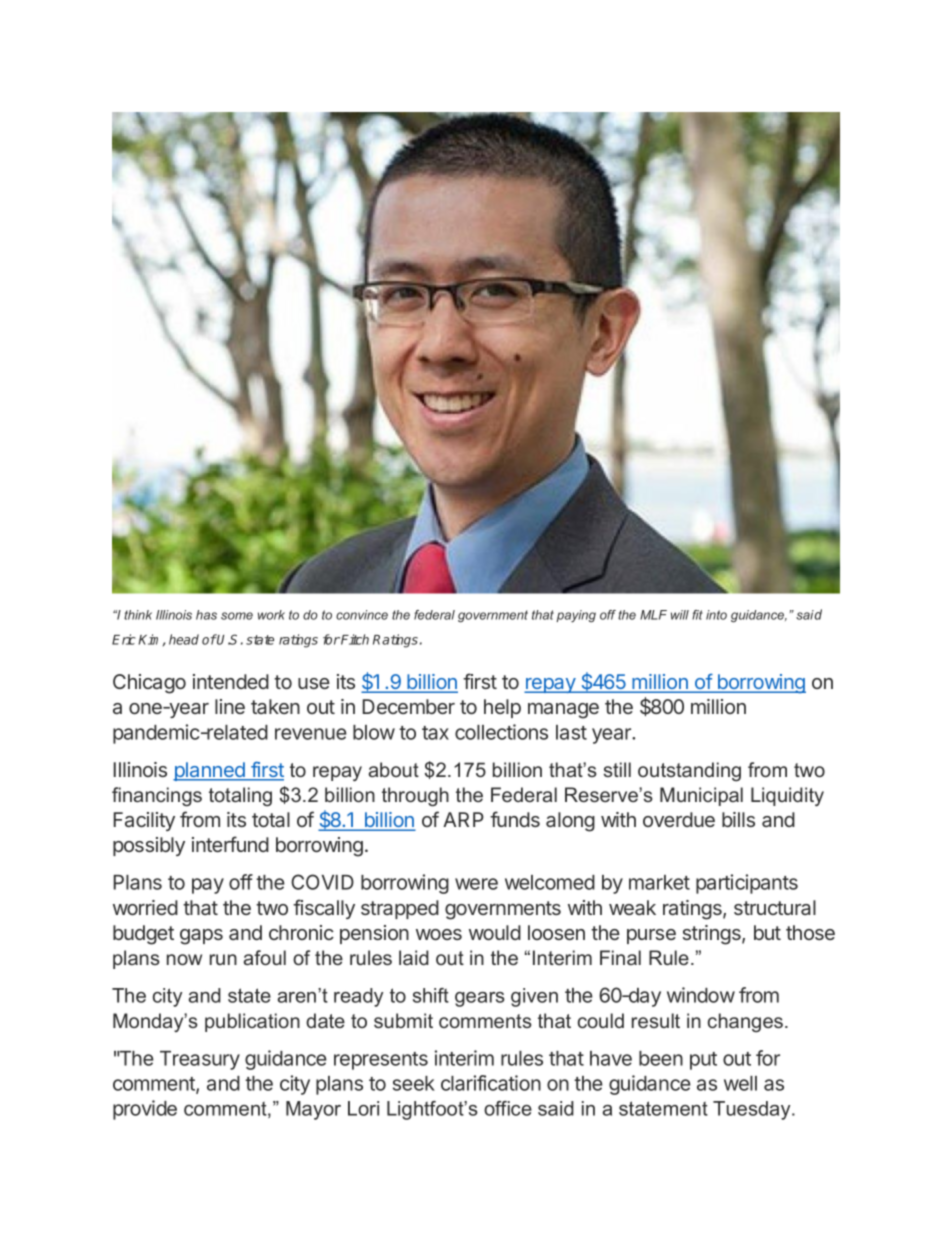 The height and width of the page is (1233, 952). Describe the element at coordinates (145, 1110) in the page. I see `provide` at that location.
